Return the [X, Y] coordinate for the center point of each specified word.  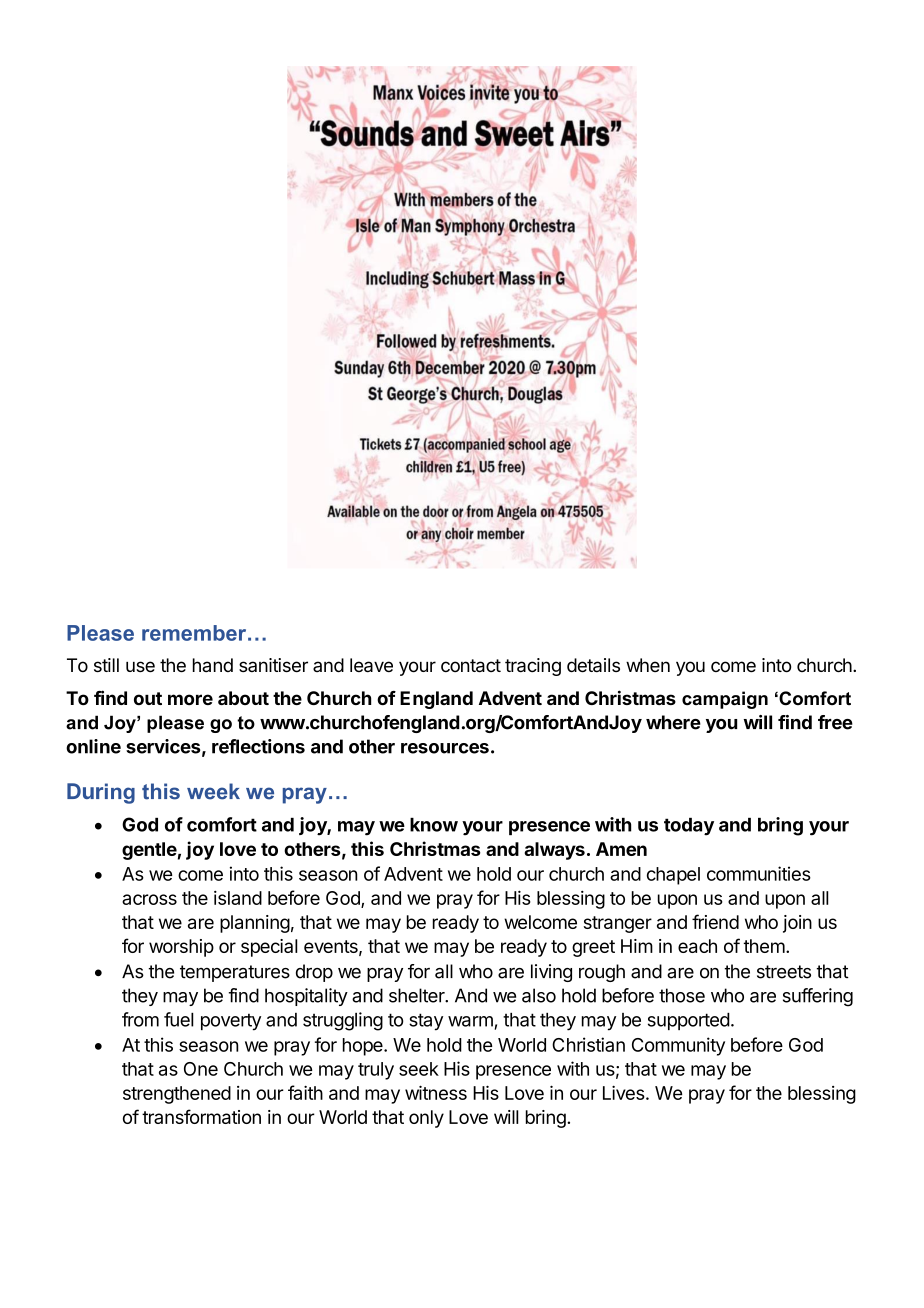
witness [436, 1092]
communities [759, 873]
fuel [179, 1019]
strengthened [177, 1095]
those [682, 995]
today [689, 827]
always [554, 851]
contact [471, 666]
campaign [725, 700]
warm [470, 1021]
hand [213, 665]
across [149, 899]
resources [445, 748]
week [213, 791]
